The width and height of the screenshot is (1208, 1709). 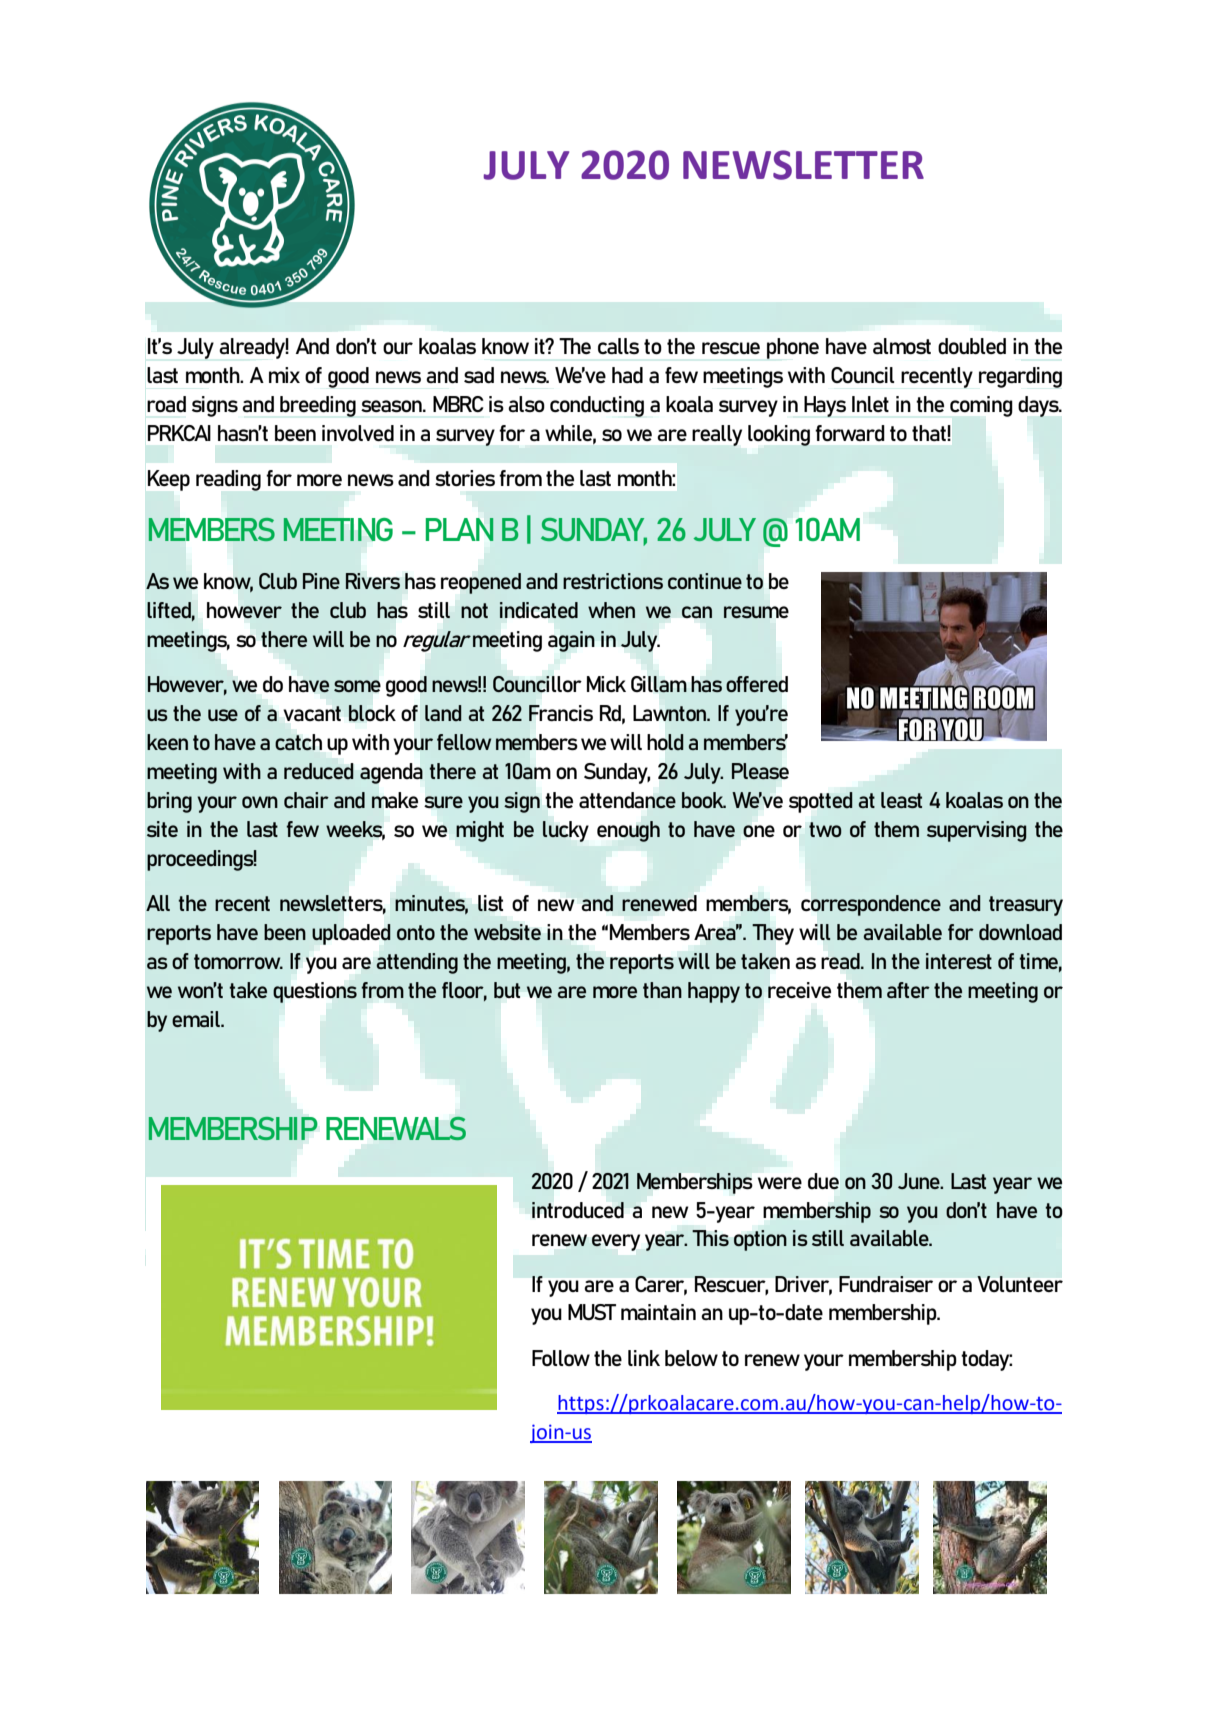 I want to click on mix, so click(x=284, y=375).
